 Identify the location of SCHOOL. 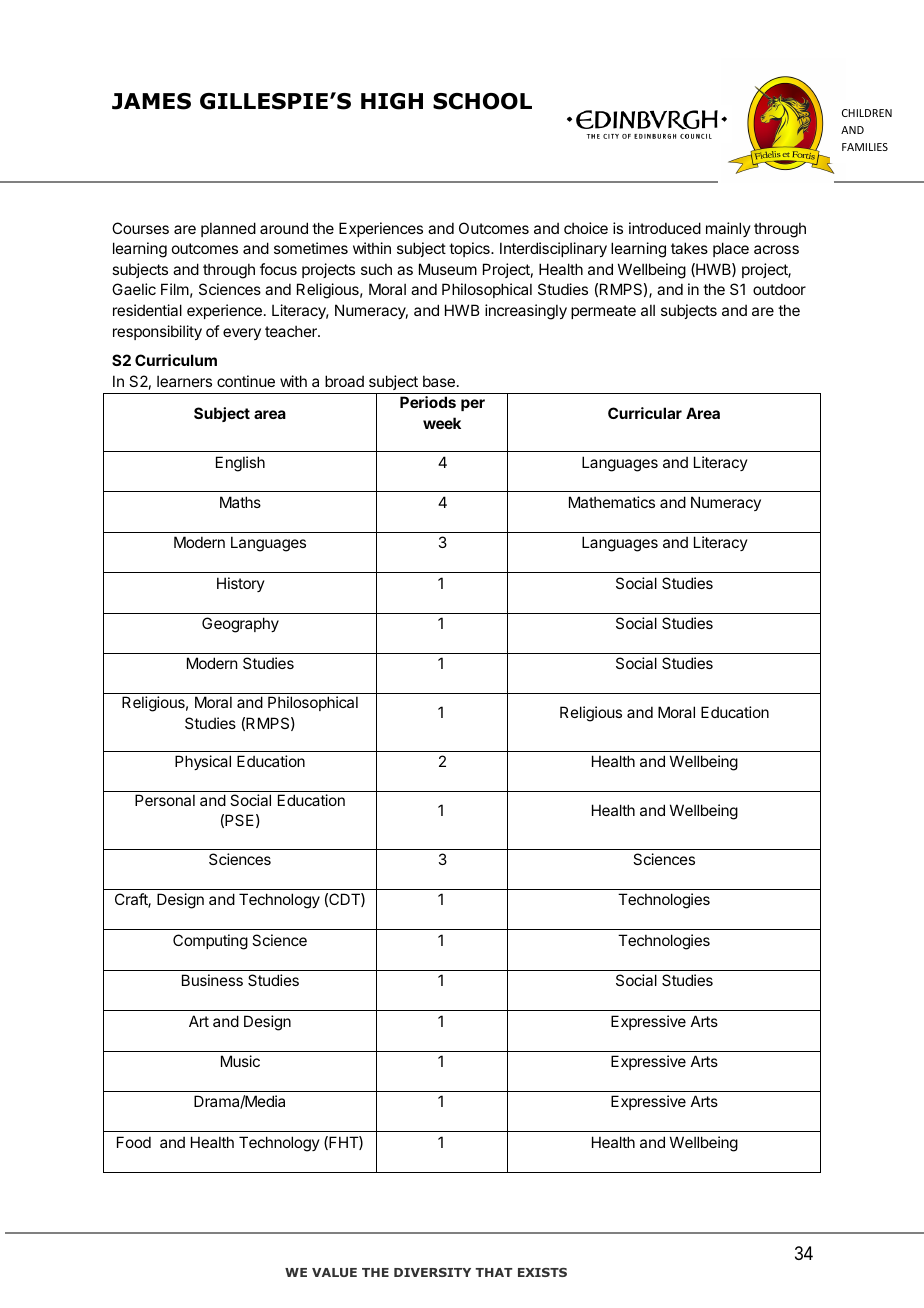
(482, 101).
